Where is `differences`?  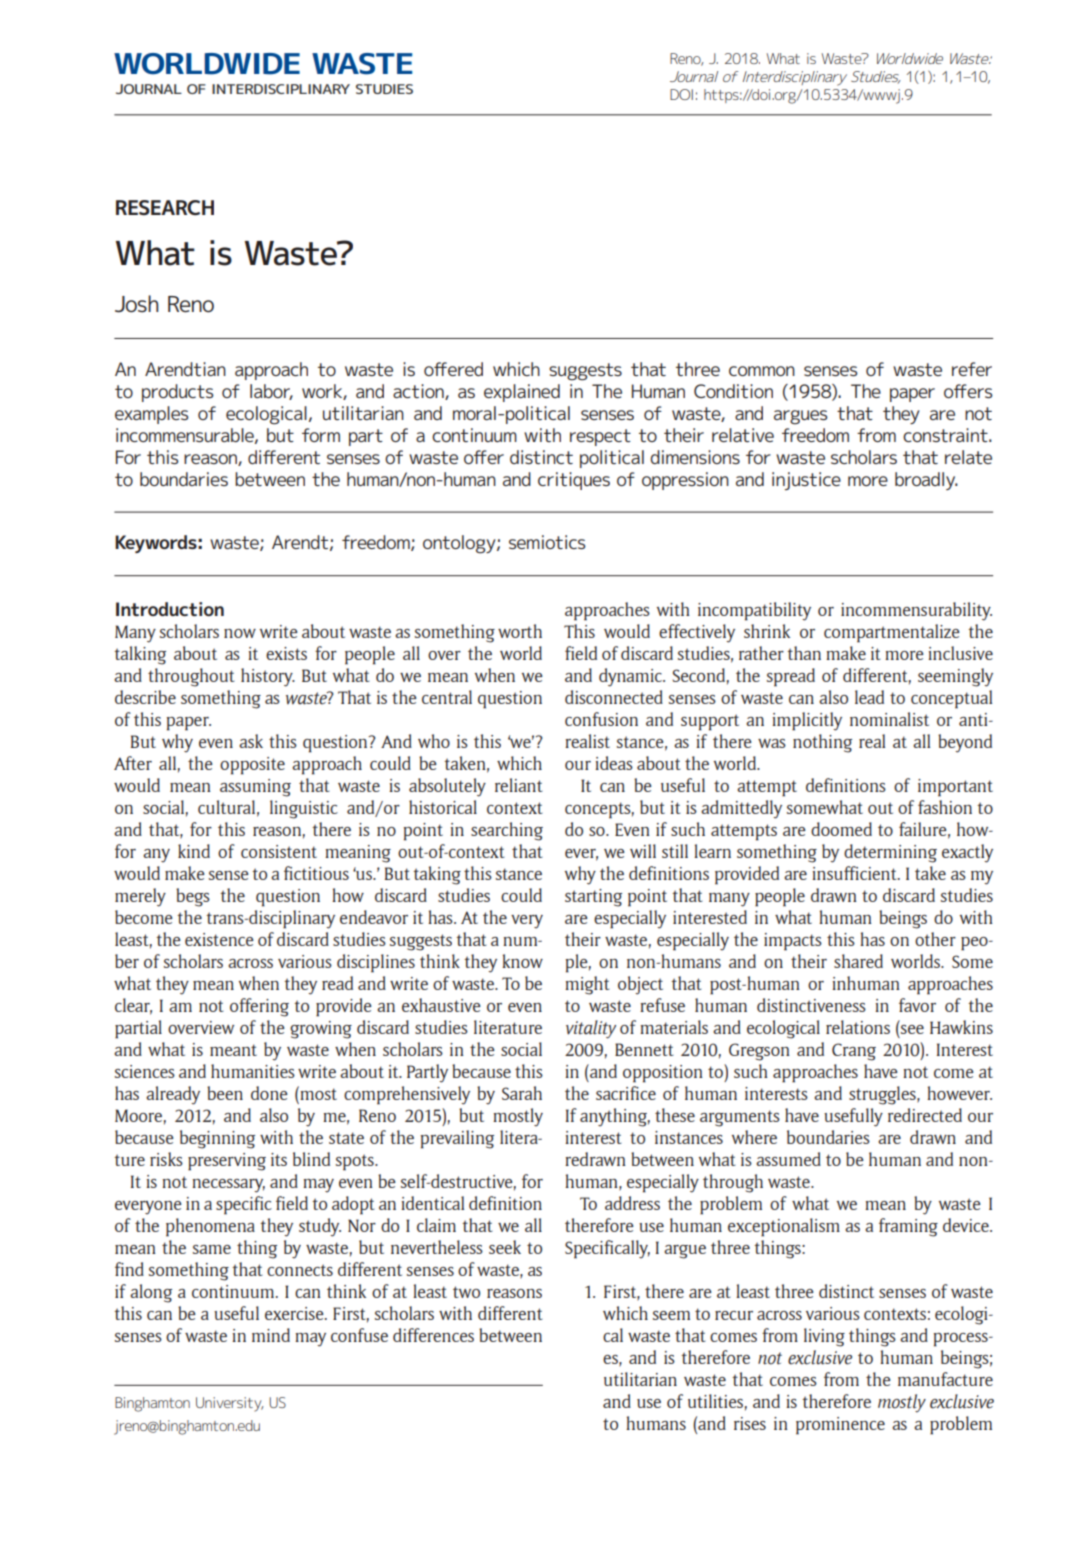 differences is located at coordinates (433, 1335).
